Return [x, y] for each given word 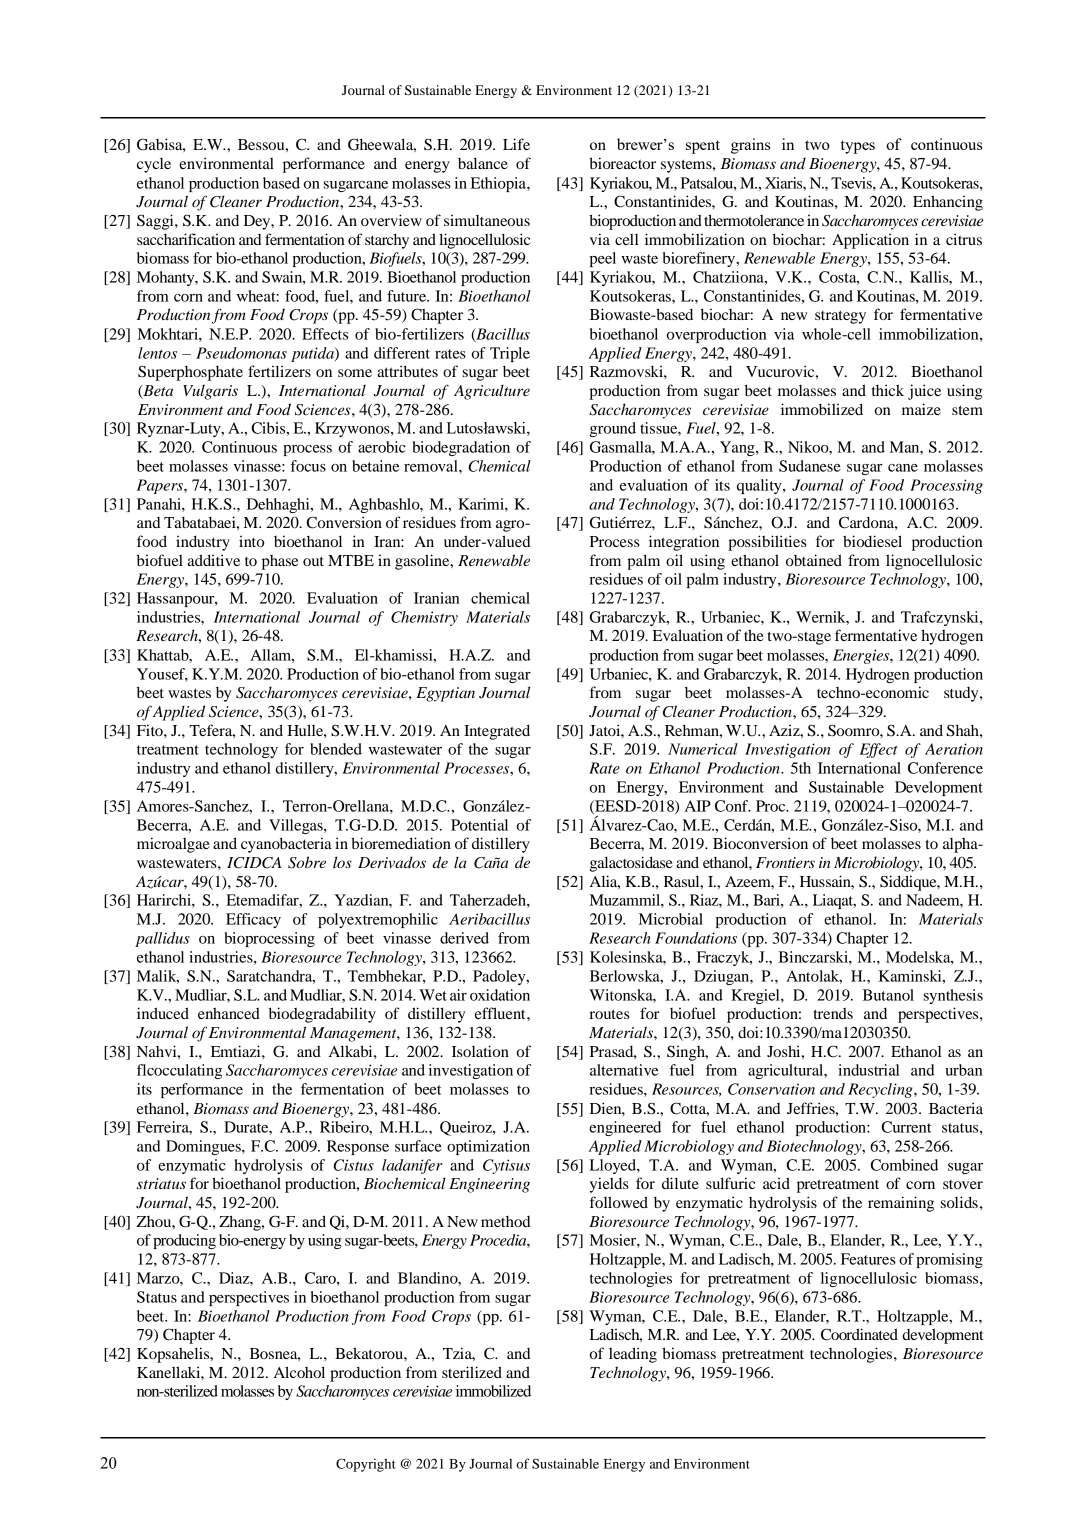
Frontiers [785, 862]
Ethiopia [499, 184]
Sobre [307, 862]
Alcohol [299, 1372]
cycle [154, 165]
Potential [479, 825]
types [857, 147]
